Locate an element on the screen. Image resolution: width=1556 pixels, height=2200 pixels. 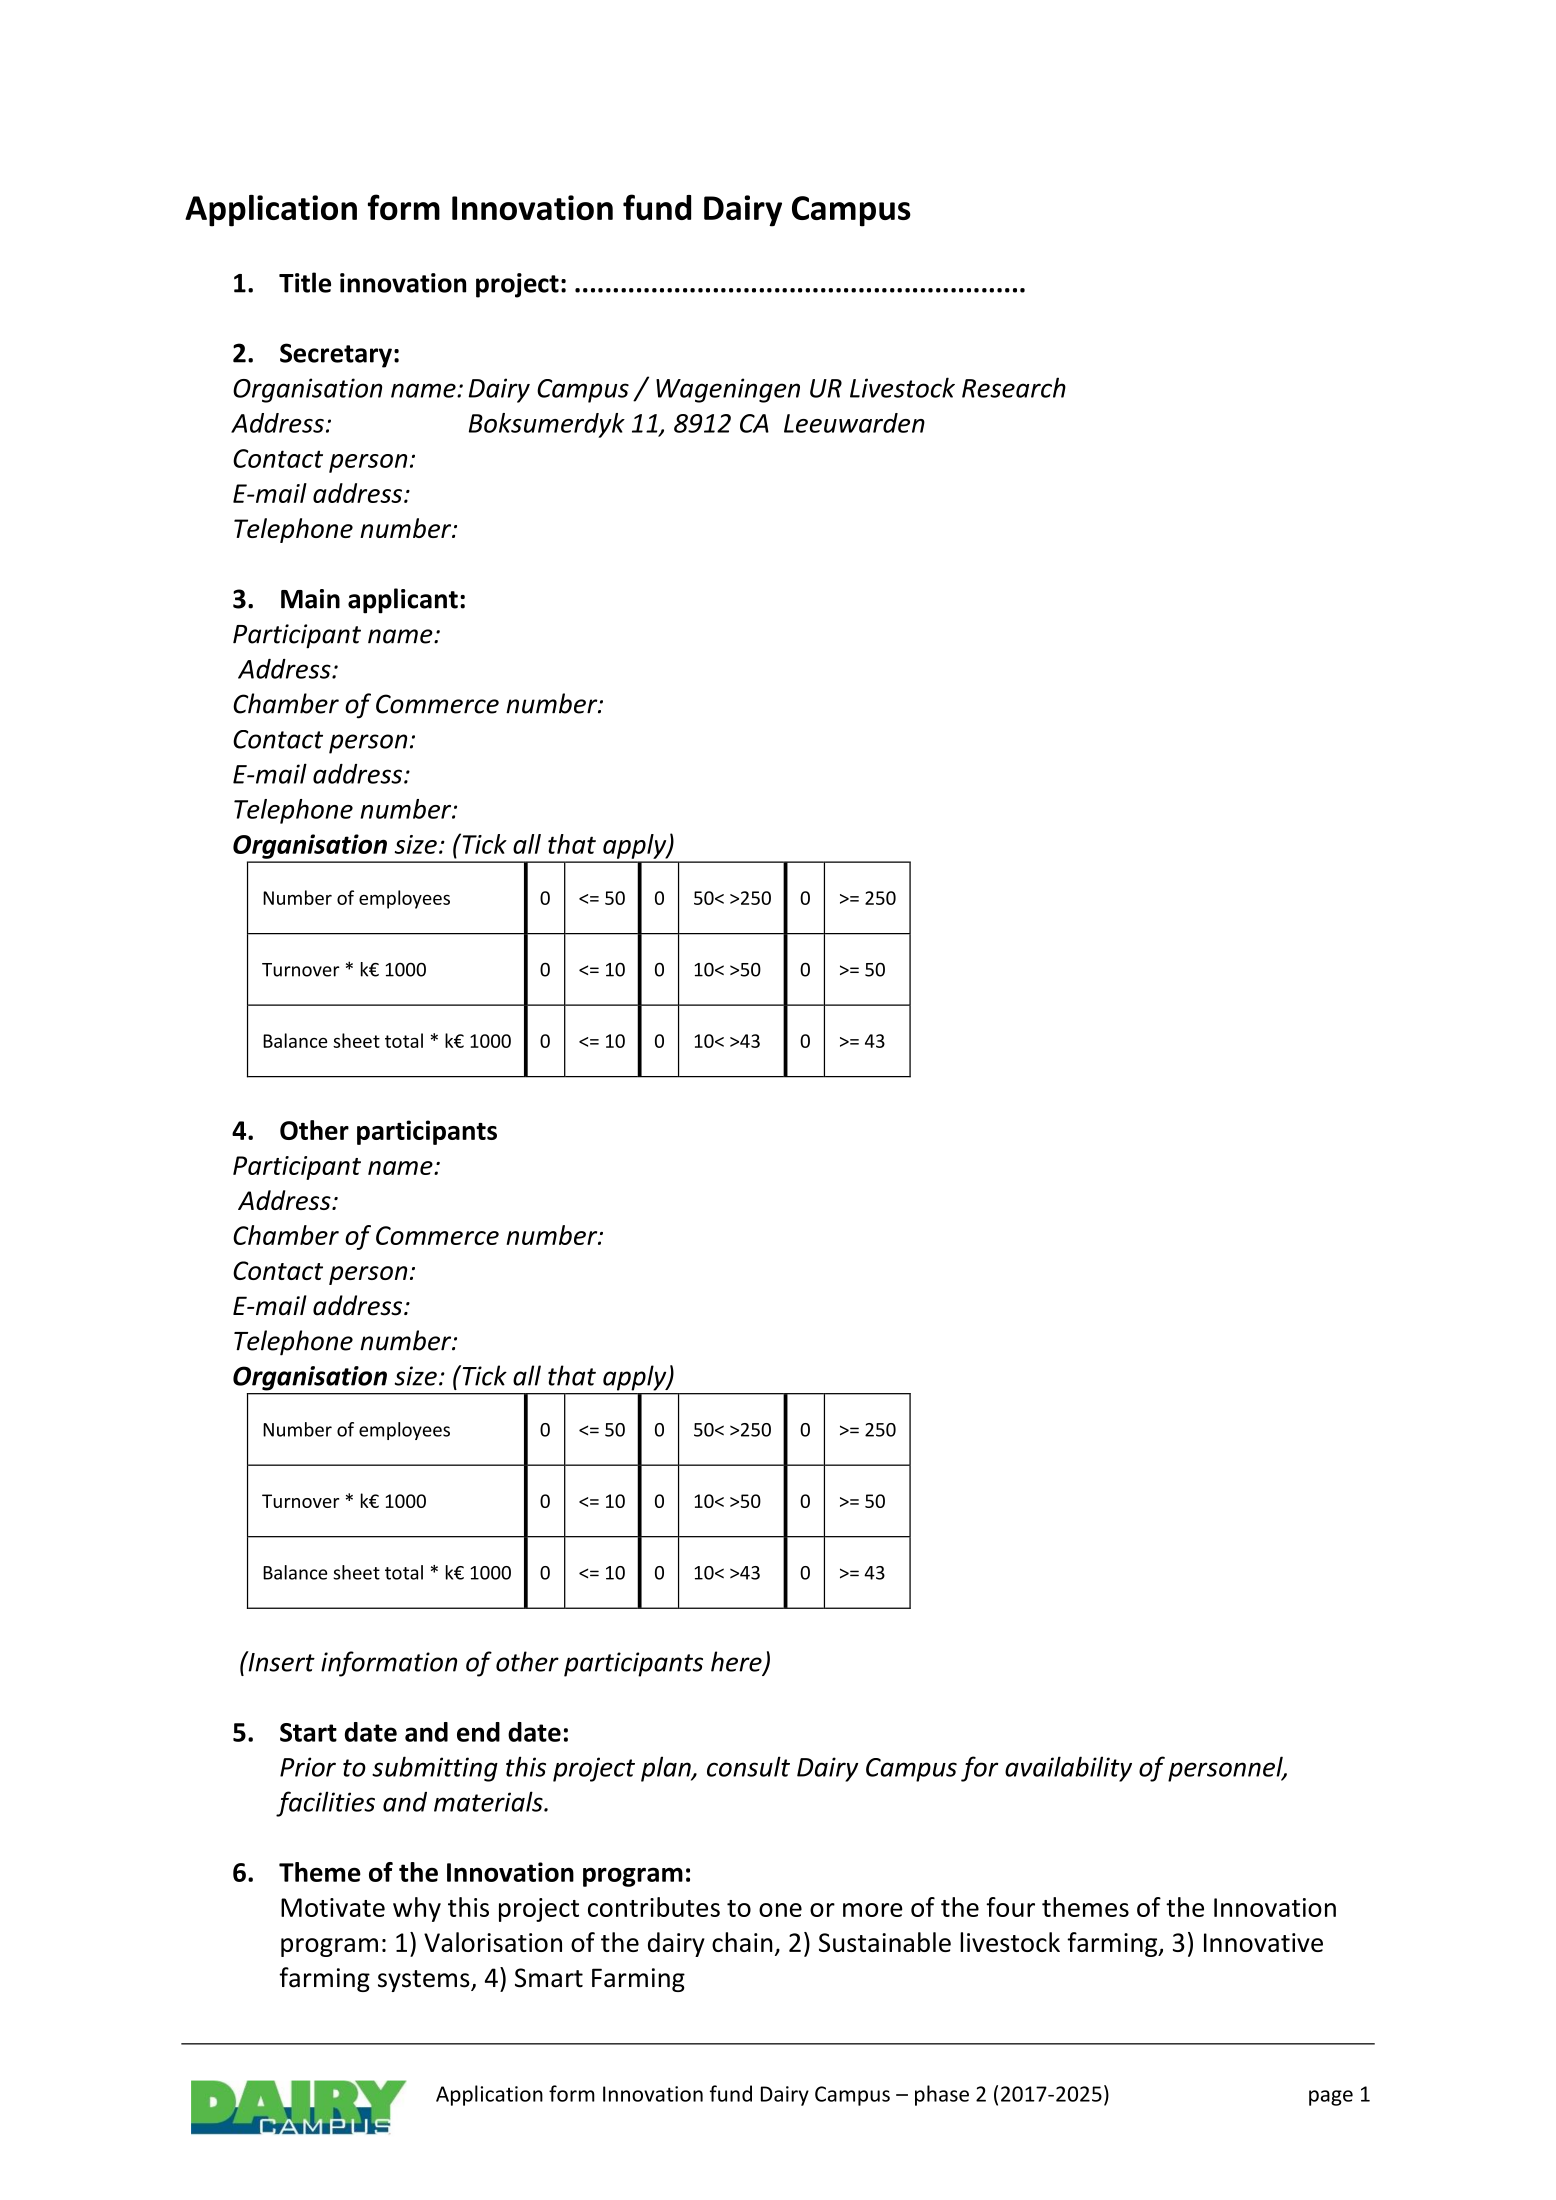
here is located at coordinates (737, 1662).
